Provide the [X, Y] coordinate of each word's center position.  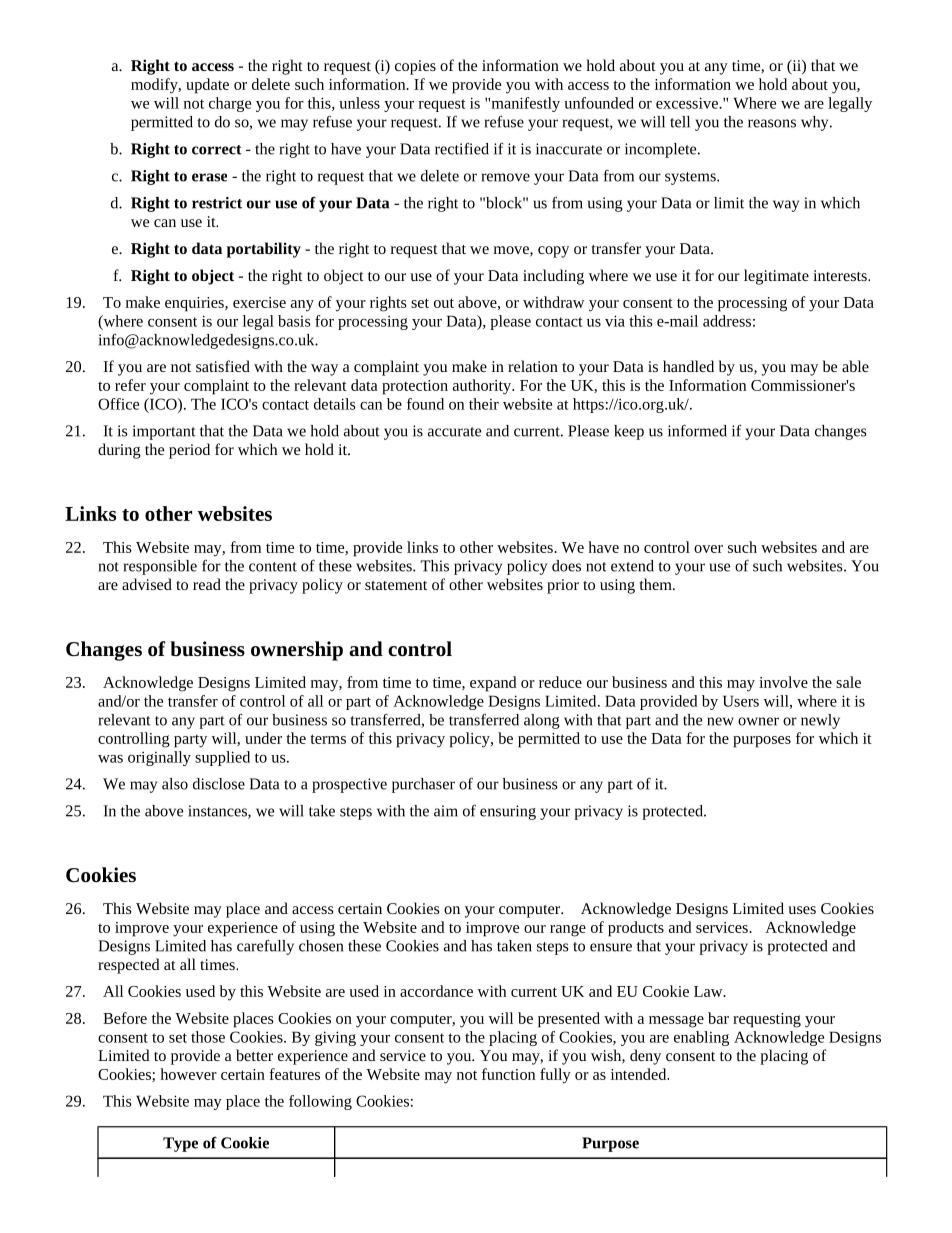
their [484, 404]
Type [180, 1144]
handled [688, 366]
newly [820, 721]
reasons [772, 123]
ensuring [508, 812]
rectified [462, 148]
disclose [219, 784]
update [207, 86]
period [189, 451]
